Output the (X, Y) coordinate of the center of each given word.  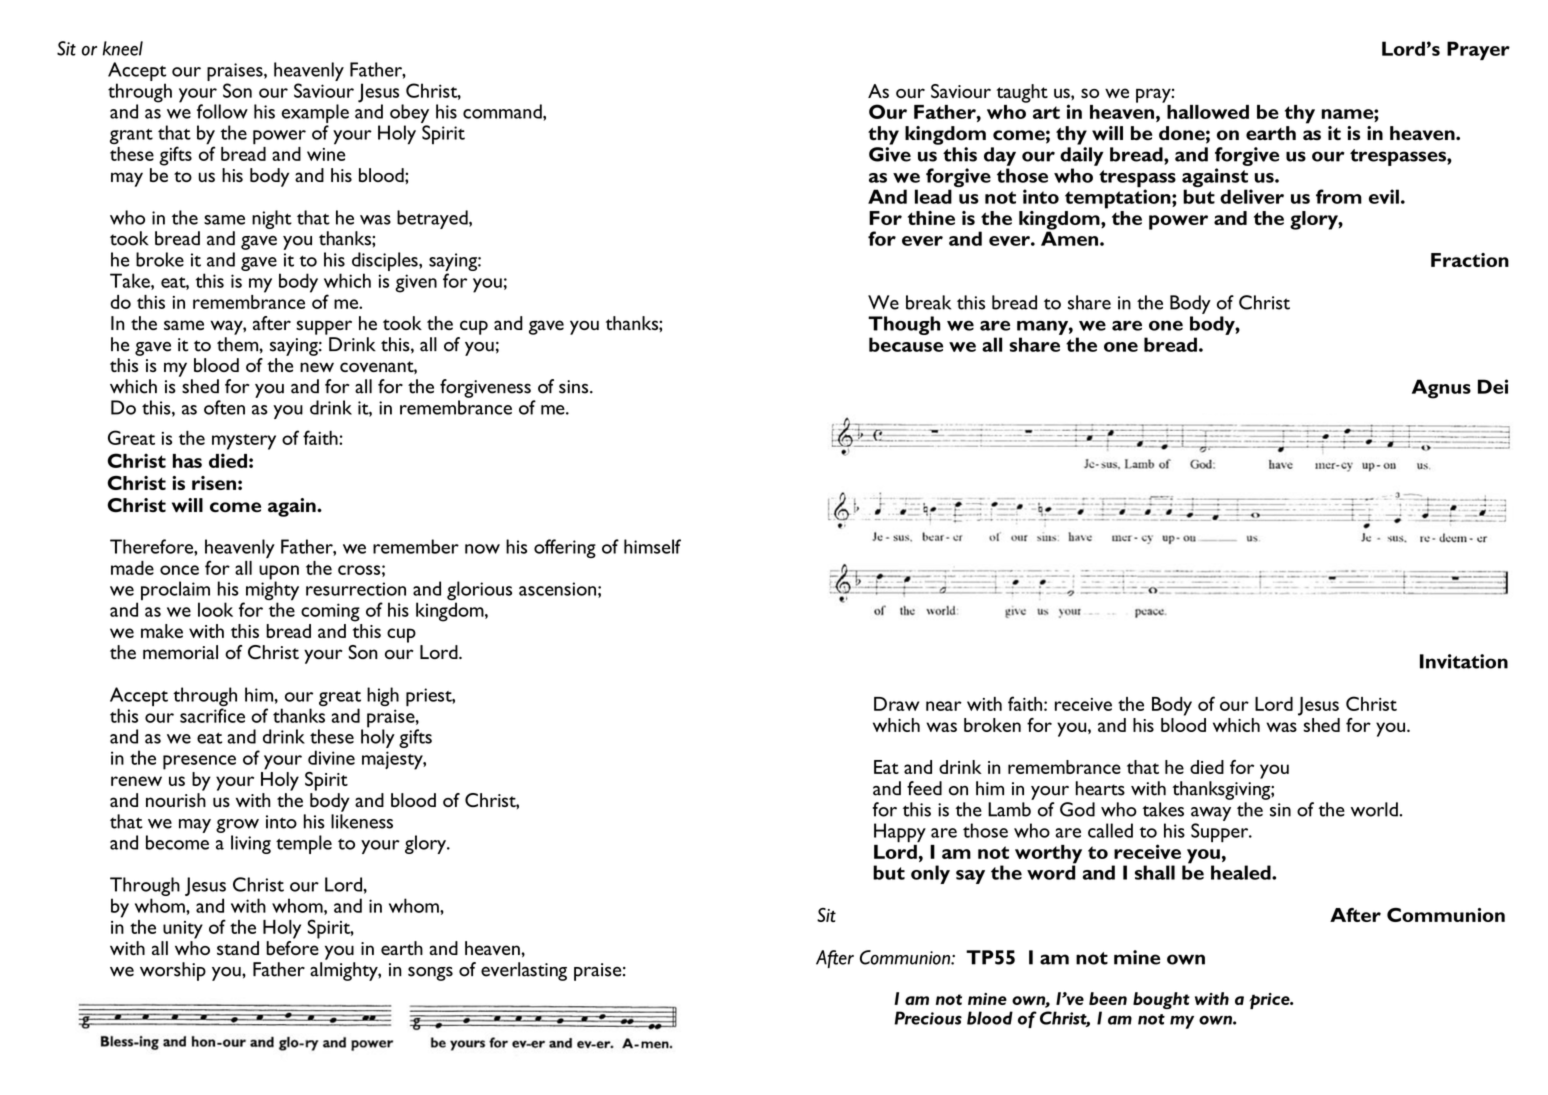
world (1375, 809)
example (315, 113)
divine (331, 757)
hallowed (1208, 112)
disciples (386, 261)
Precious (928, 1018)
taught (1022, 93)
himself (652, 546)
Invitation (1464, 661)
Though (904, 327)
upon (279, 573)
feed (924, 788)
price (1270, 1001)
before (292, 946)
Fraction (1470, 260)
